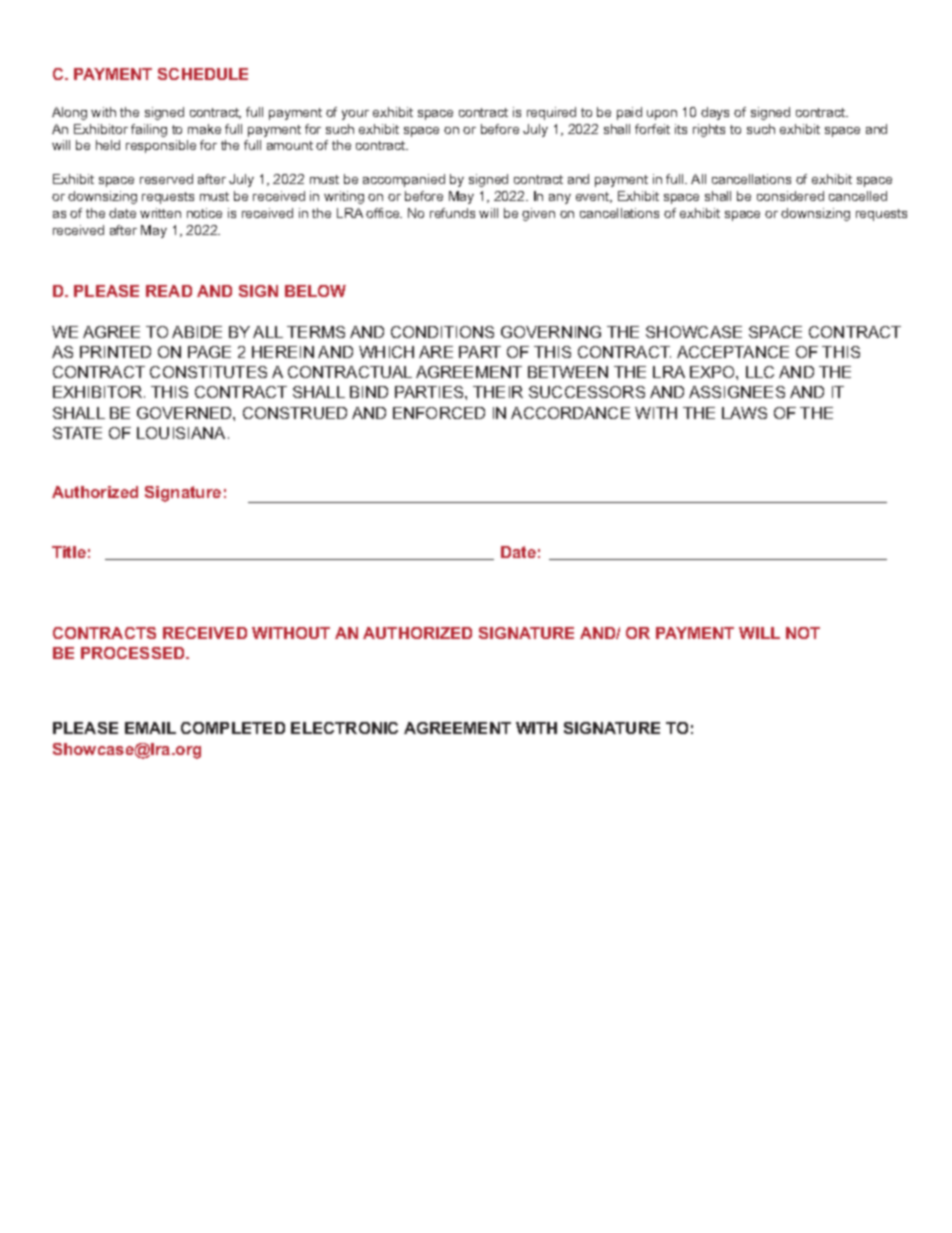  Describe the element at coordinates (744, 413) in the document. I see `LAWS` at that location.
